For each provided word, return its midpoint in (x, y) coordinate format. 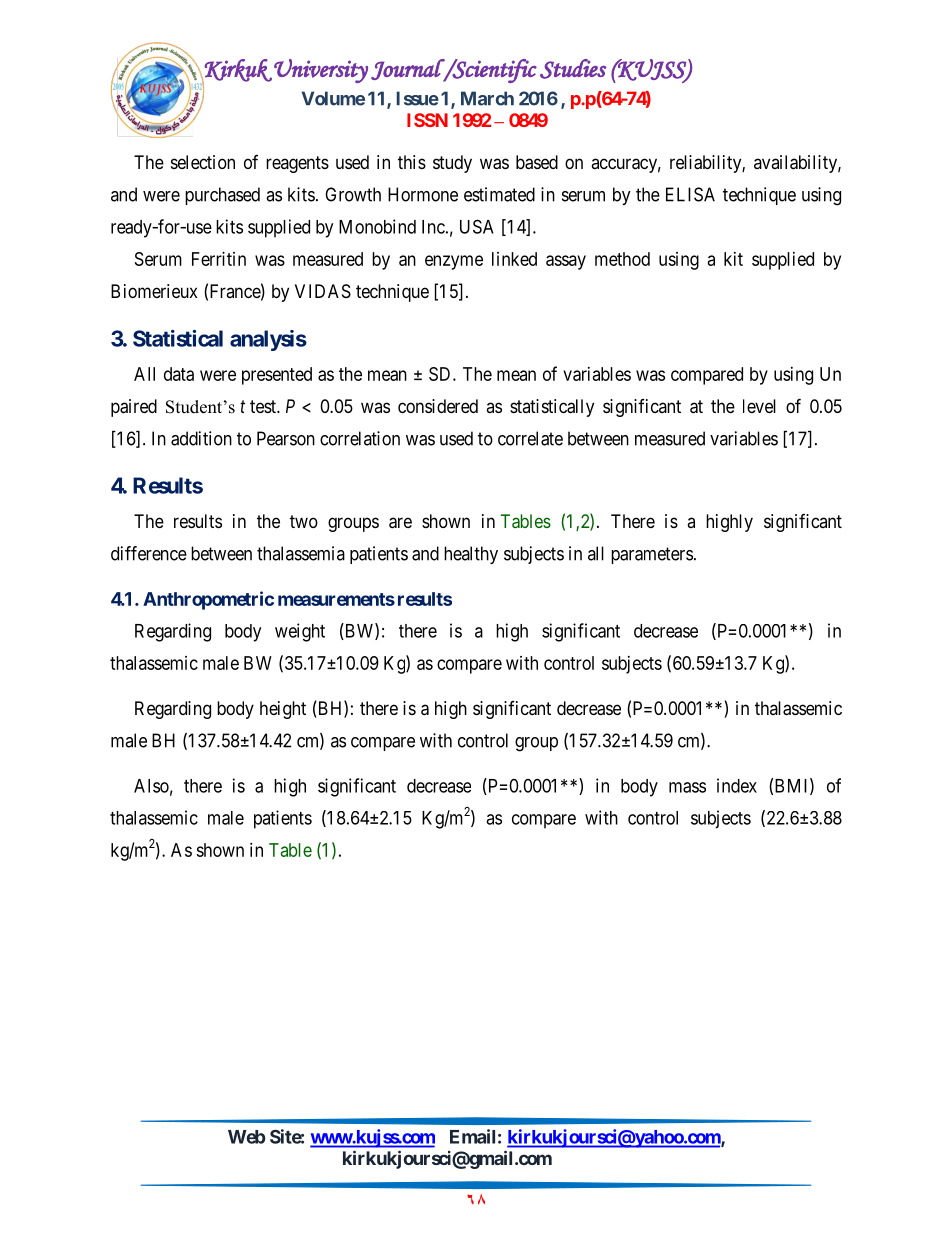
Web (247, 1137)
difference (149, 553)
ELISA (690, 194)
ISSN (427, 120)
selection (203, 162)
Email (472, 1136)
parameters (652, 555)
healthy (471, 555)
